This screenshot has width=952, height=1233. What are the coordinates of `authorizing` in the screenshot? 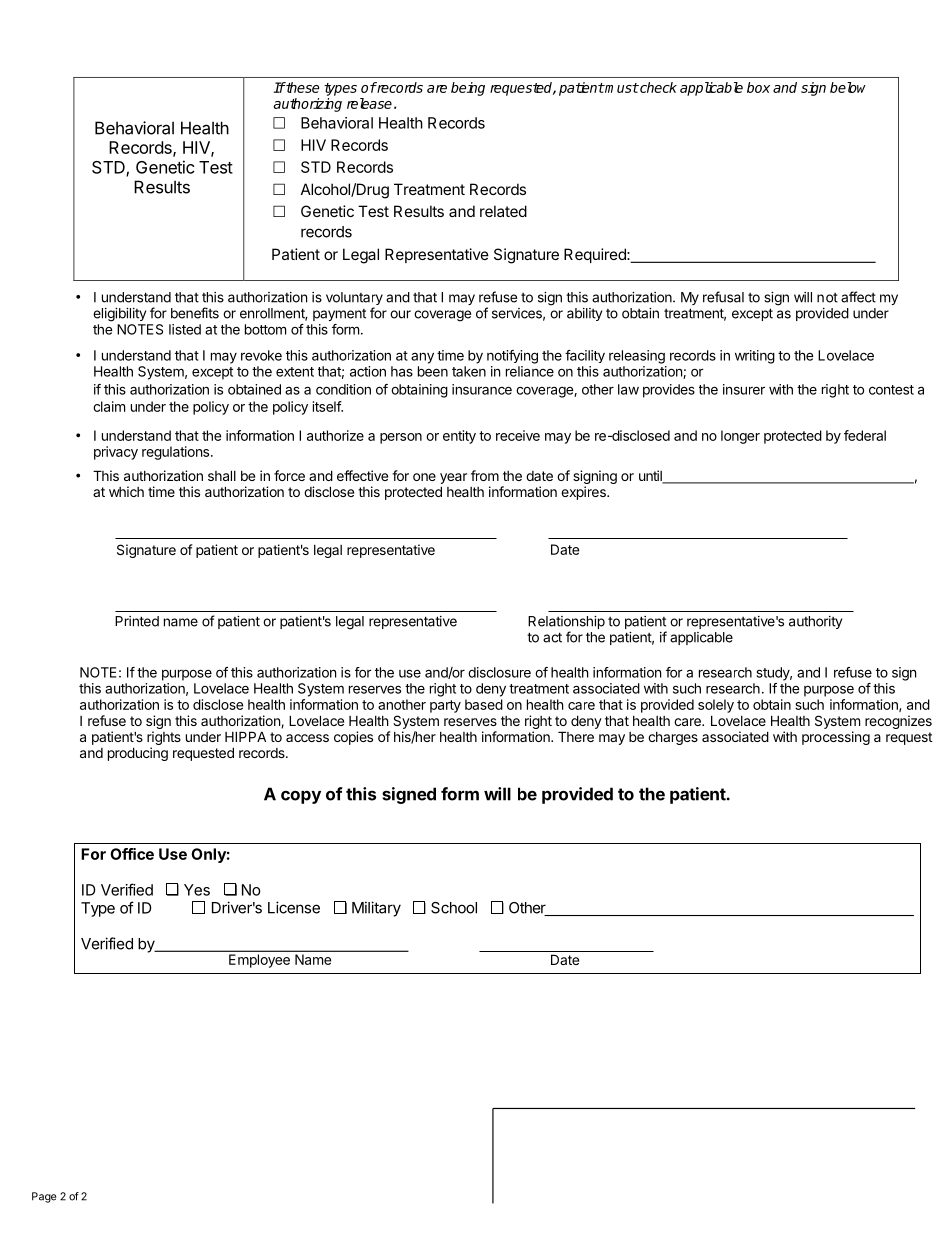 It's located at (307, 105).
